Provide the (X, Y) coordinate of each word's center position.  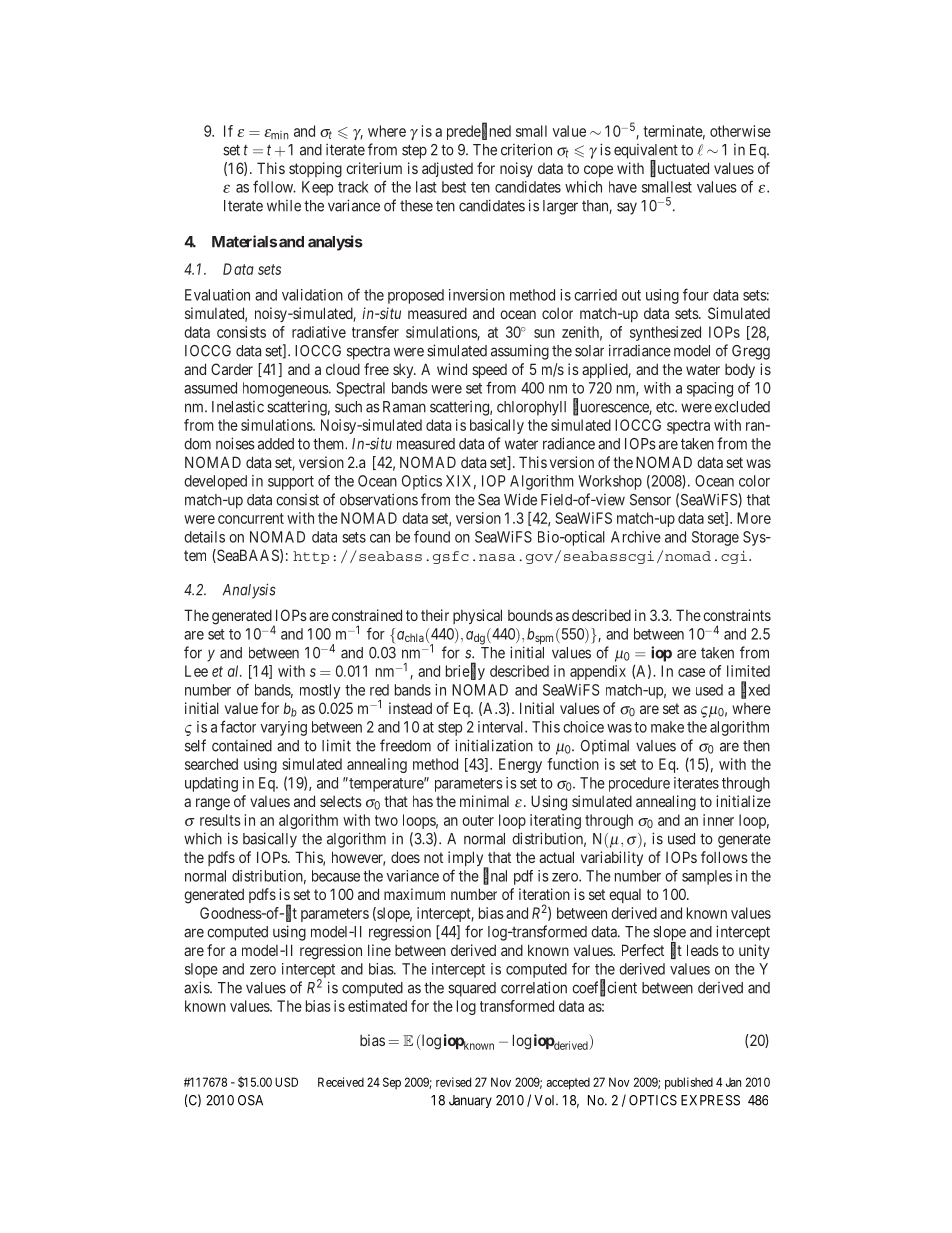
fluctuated (679, 169)
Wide (520, 499)
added (276, 444)
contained (242, 746)
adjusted (447, 169)
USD (286, 1082)
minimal (484, 801)
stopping (315, 170)
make (667, 727)
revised (453, 1082)
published (689, 1083)
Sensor (650, 500)
